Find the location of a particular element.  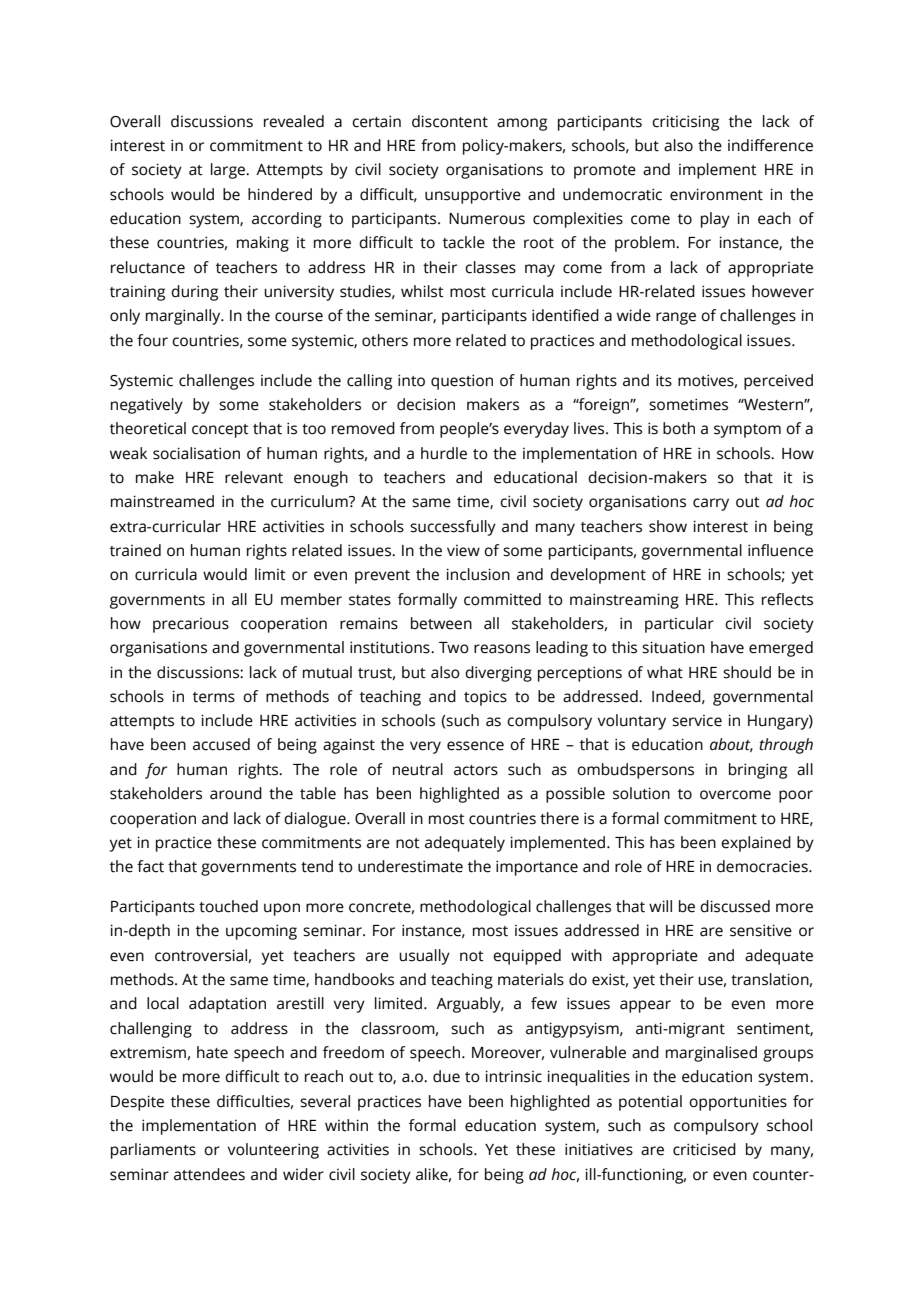

touched is located at coordinates (228, 906).
